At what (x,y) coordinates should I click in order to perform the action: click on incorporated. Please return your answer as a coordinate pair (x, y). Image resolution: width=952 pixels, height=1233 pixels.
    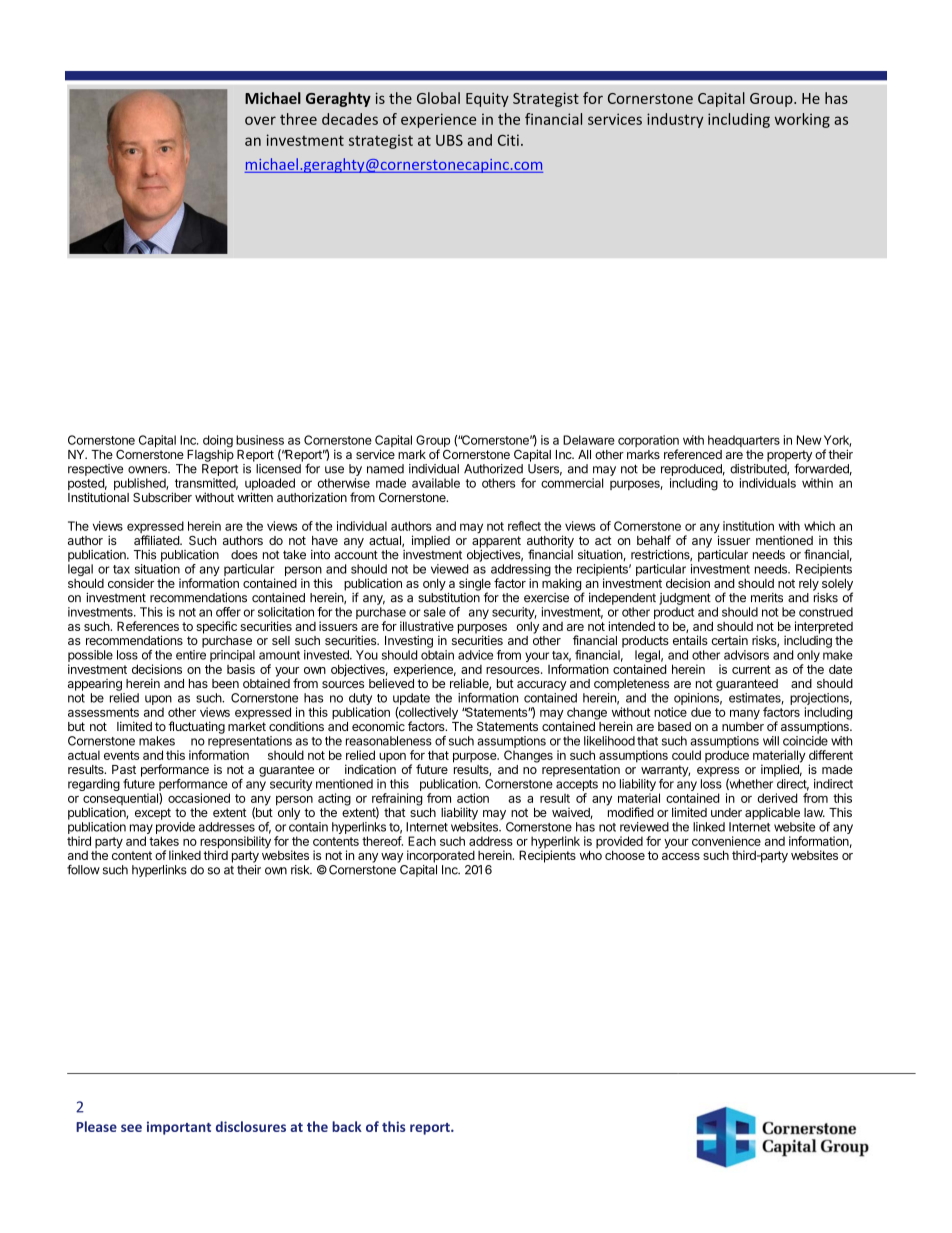
    Looking at the image, I should click on (441, 856).
